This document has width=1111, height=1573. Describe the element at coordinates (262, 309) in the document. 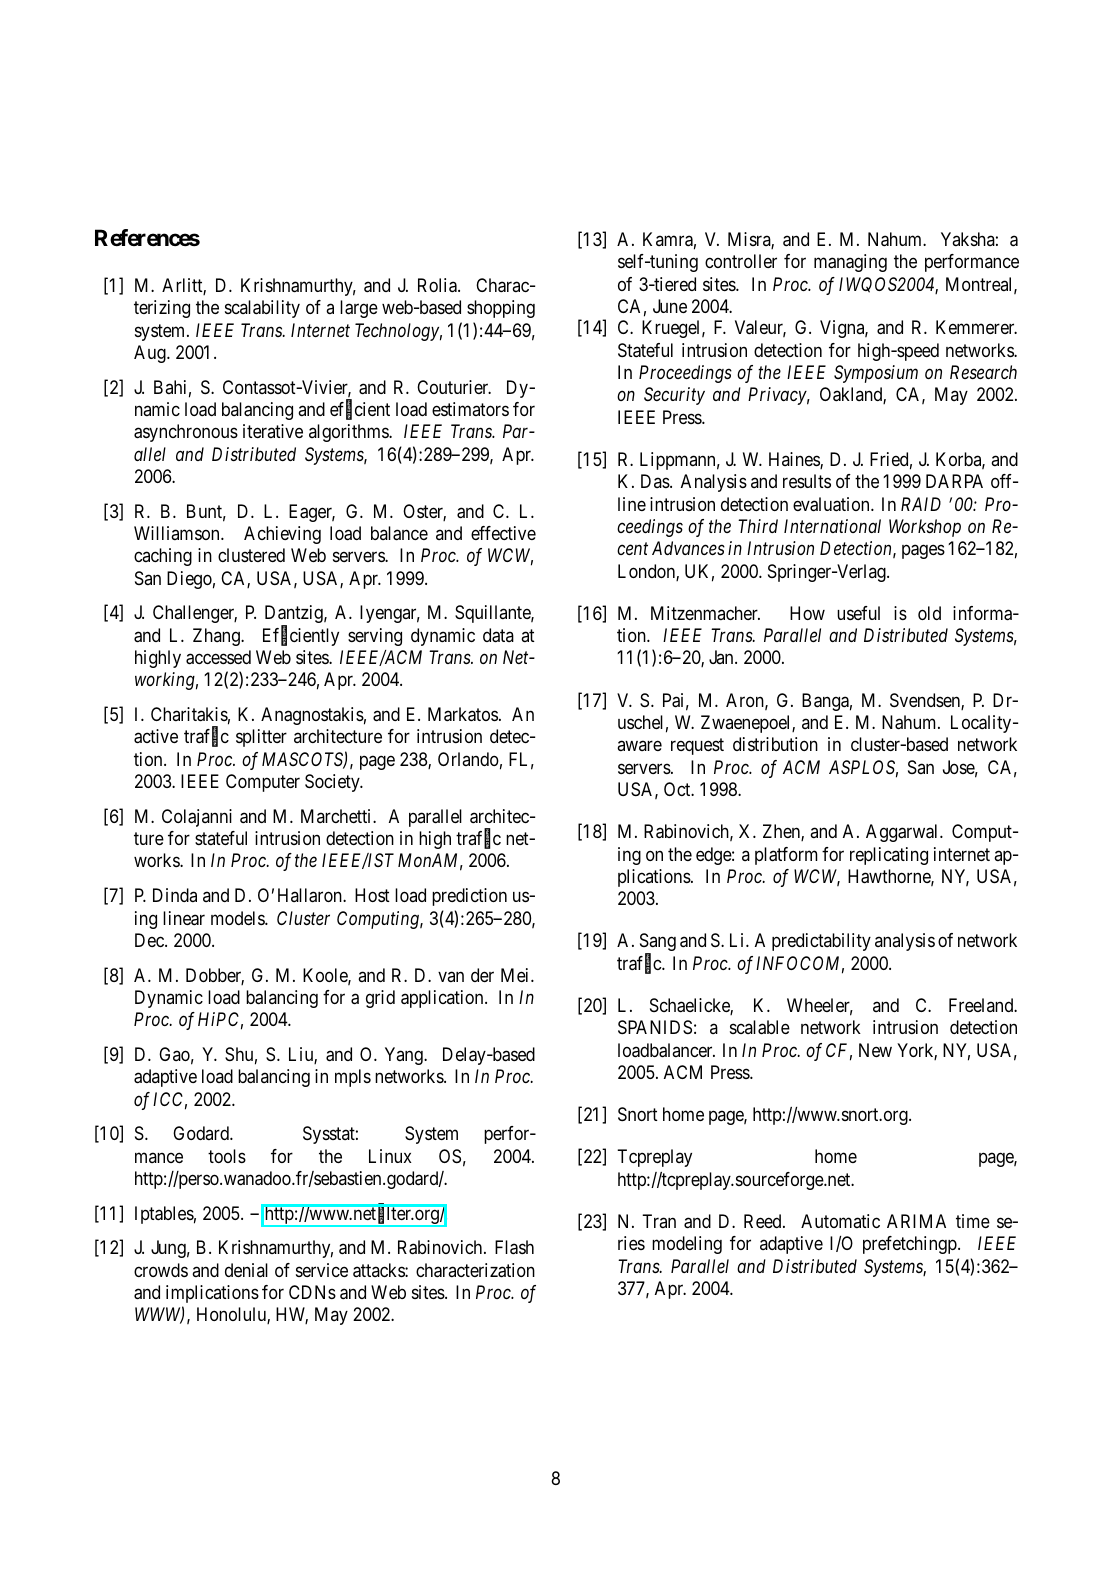

I see `scalability` at that location.
